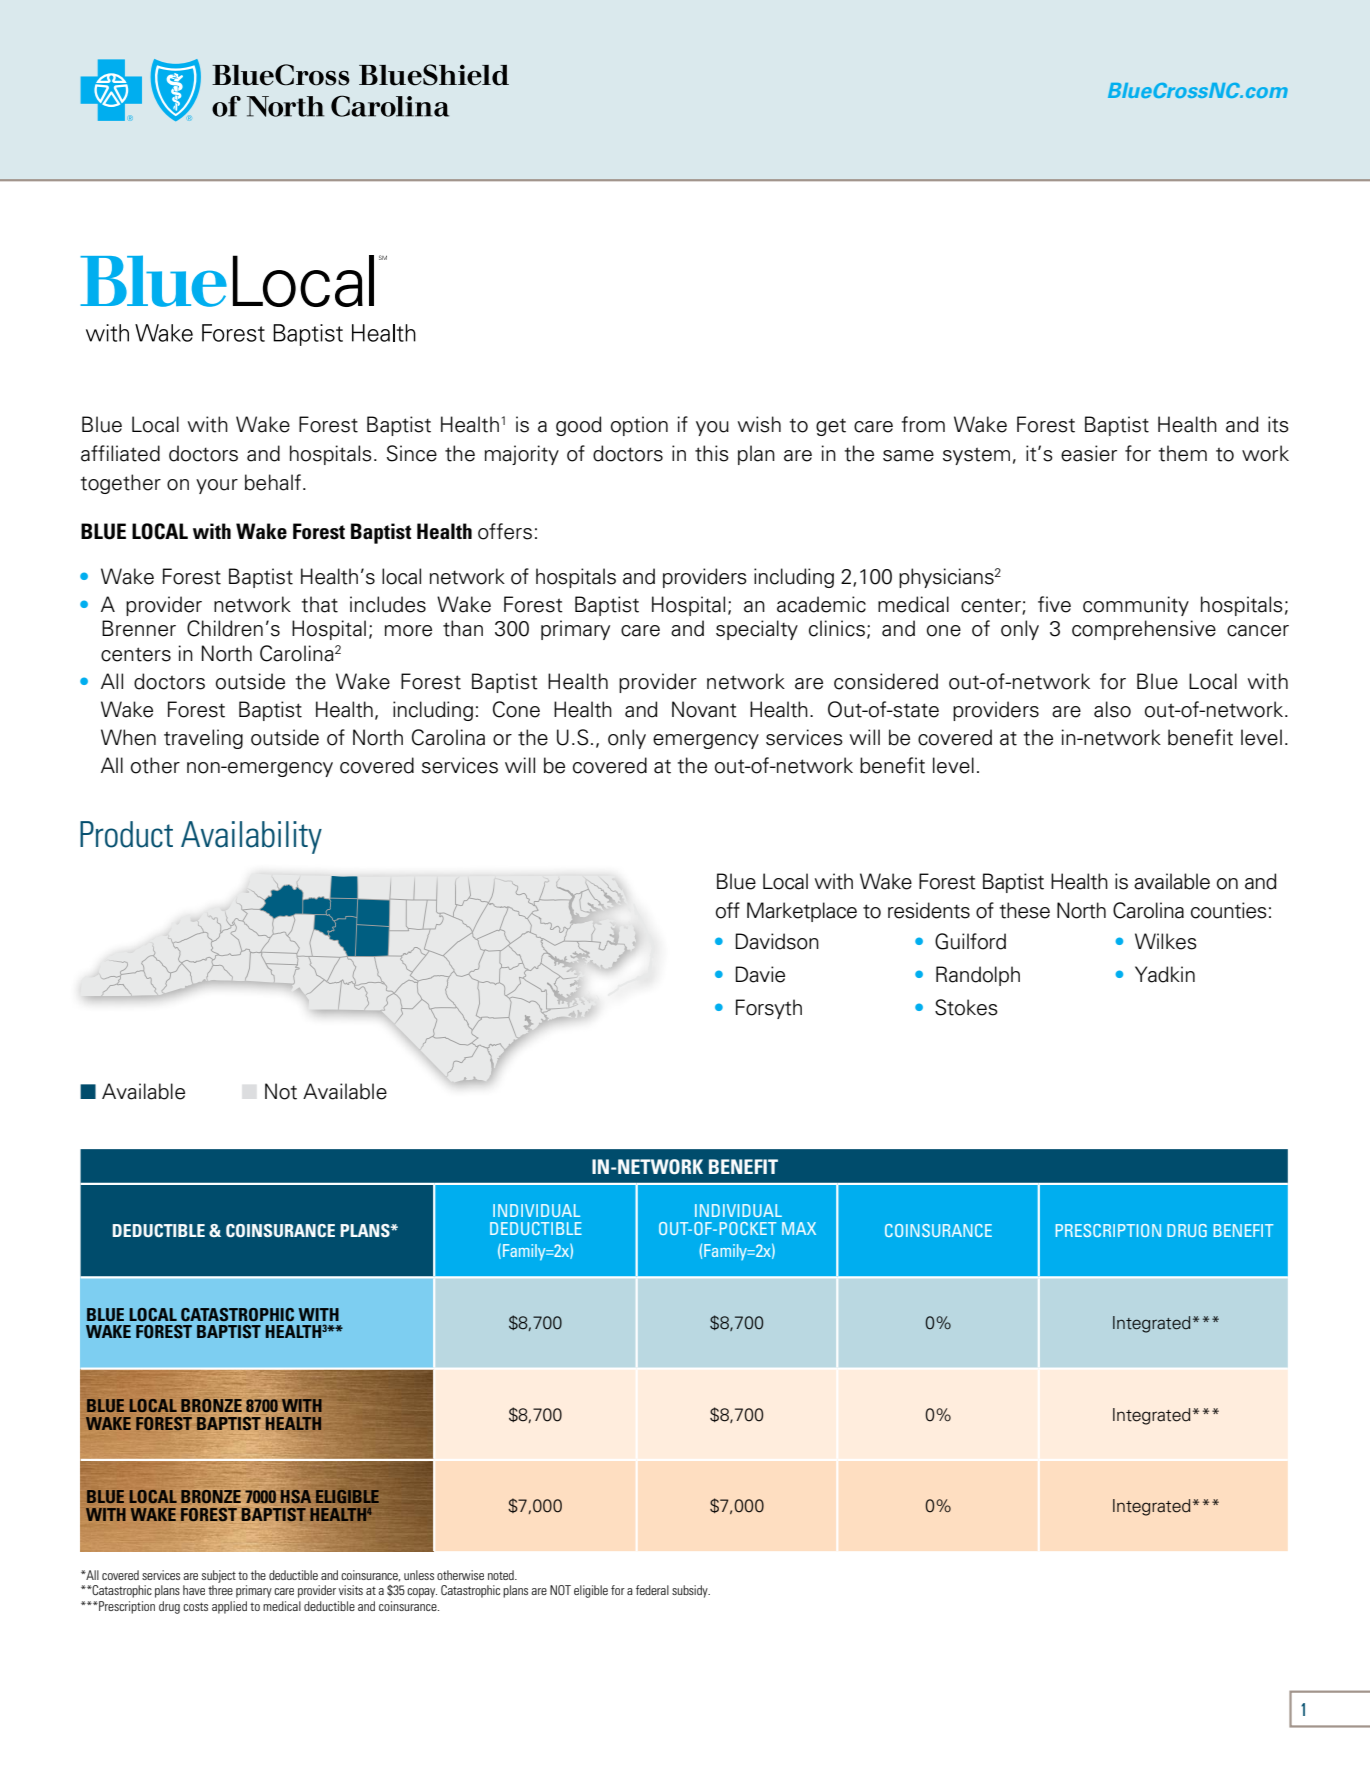 Image resolution: width=1370 pixels, height=1772 pixels. I want to click on this, so click(712, 453).
